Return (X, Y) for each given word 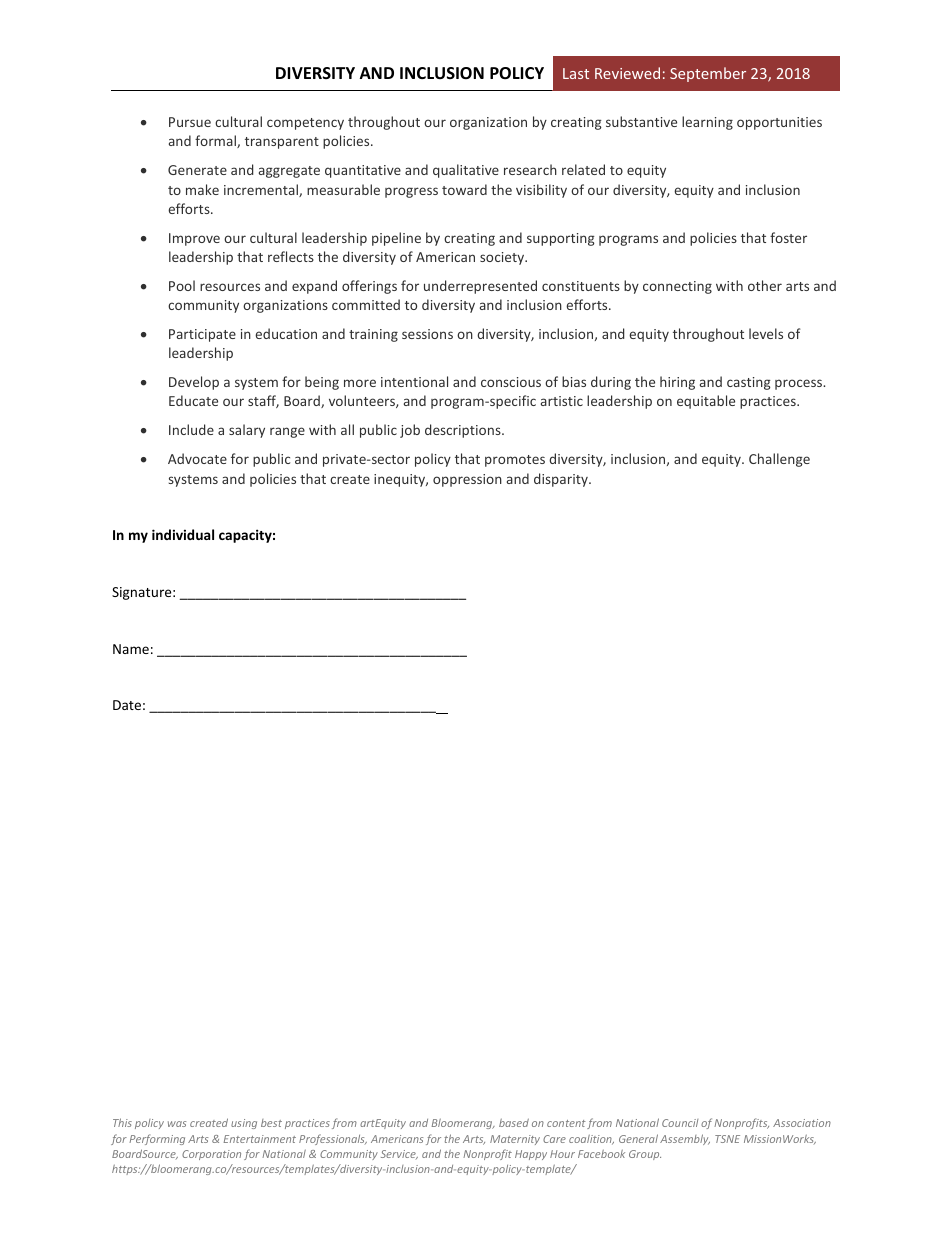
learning (707, 123)
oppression (467, 480)
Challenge (779, 460)
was (177, 1124)
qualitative (466, 171)
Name (131, 649)
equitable (706, 402)
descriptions (464, 431)
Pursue (190, 122)
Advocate (197, 458)
